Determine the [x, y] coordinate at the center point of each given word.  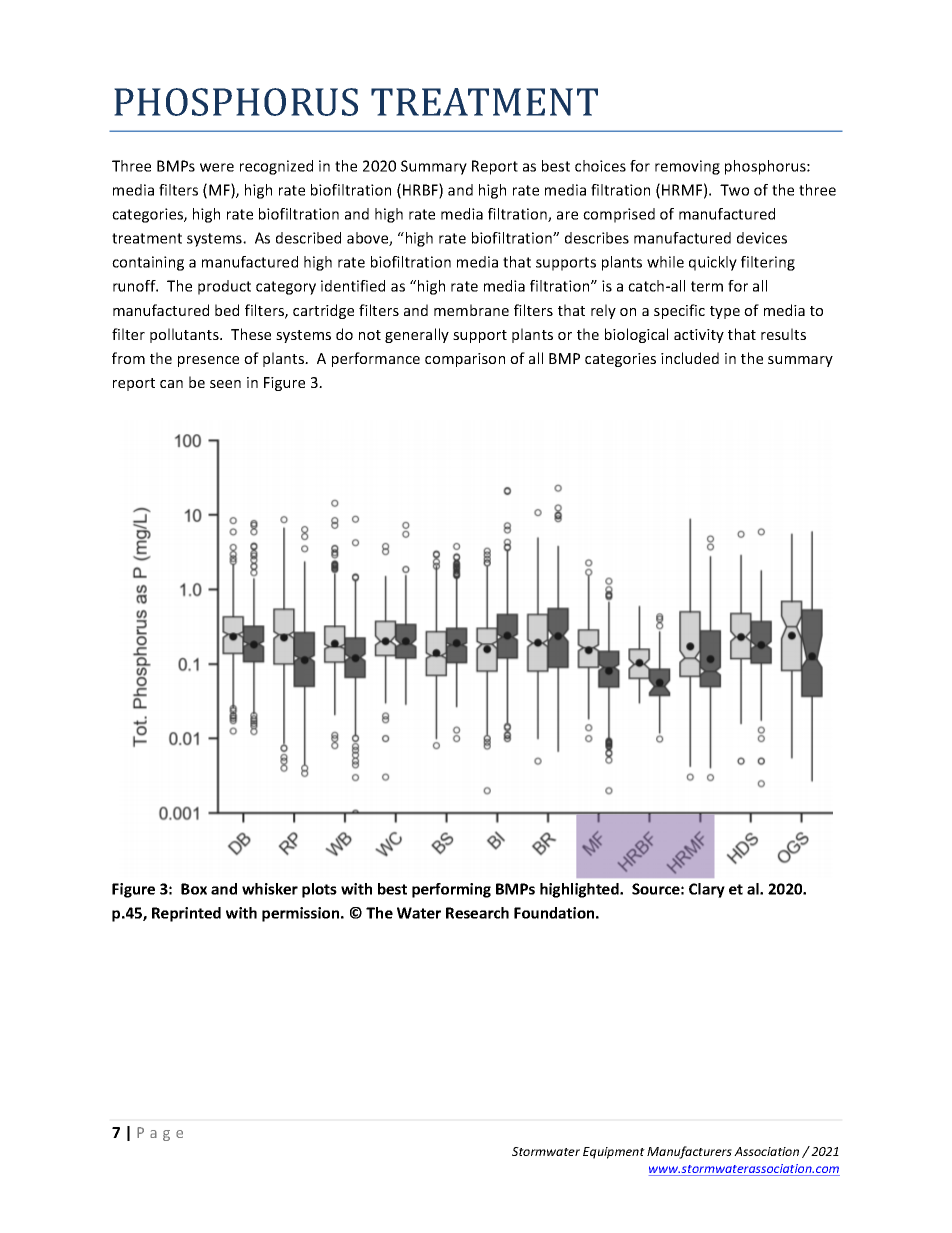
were [217, 167]
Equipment [614, 1153]
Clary [707, 890]
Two [734, 190]
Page [160, 1134]
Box [194, 889]
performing [451, 890]
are [567, 215]
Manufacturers [689, 1152]
